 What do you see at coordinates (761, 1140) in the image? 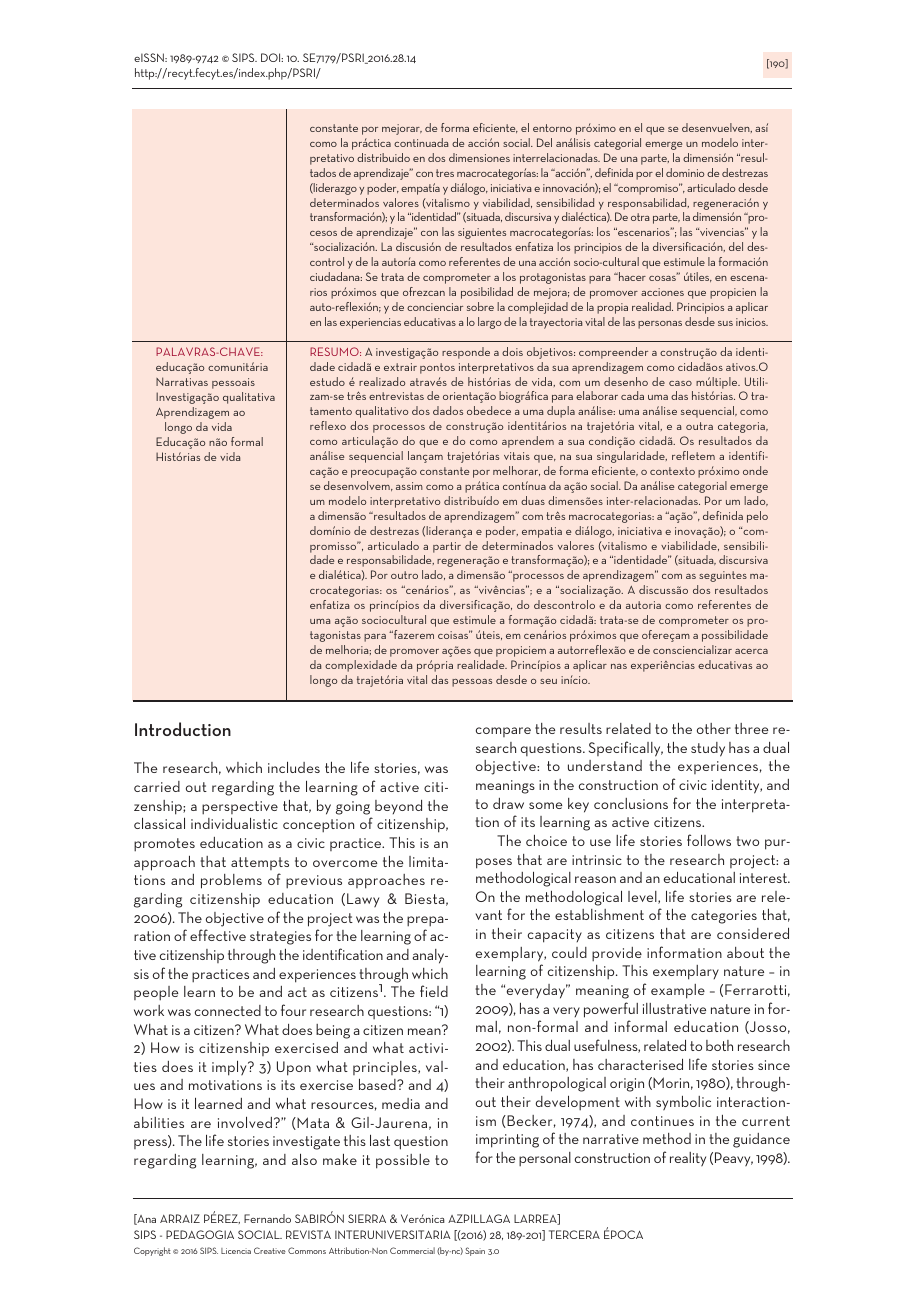
I see `guidance` at bounding box center [761, 1140].
